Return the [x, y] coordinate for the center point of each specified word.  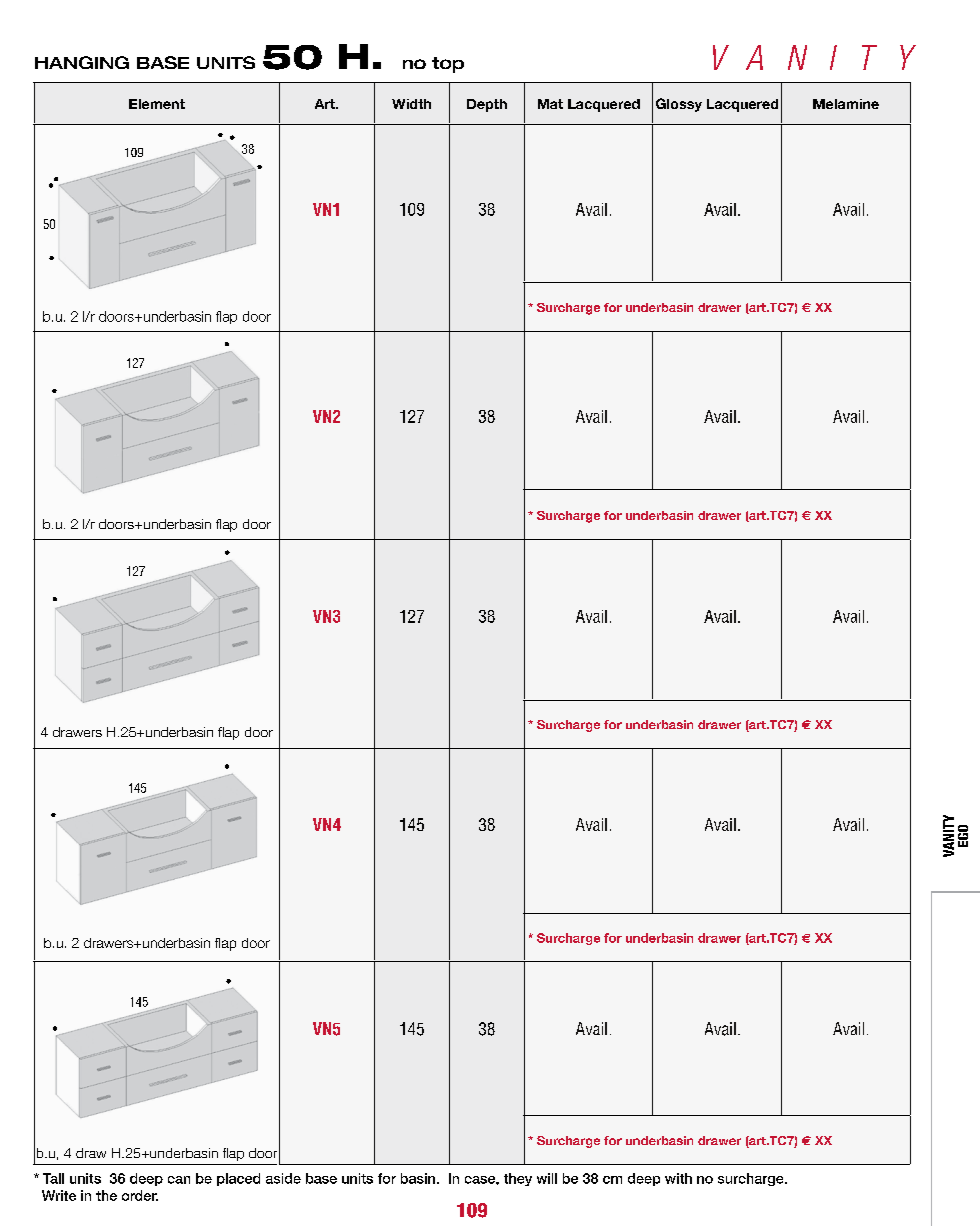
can [179, 1180]
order [140, 1195]
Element [157, 104]
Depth [487, 105]
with [678, 1178]
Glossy [679, 105]
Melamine [846, 104]
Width [411, 104]
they [518, 1179]
